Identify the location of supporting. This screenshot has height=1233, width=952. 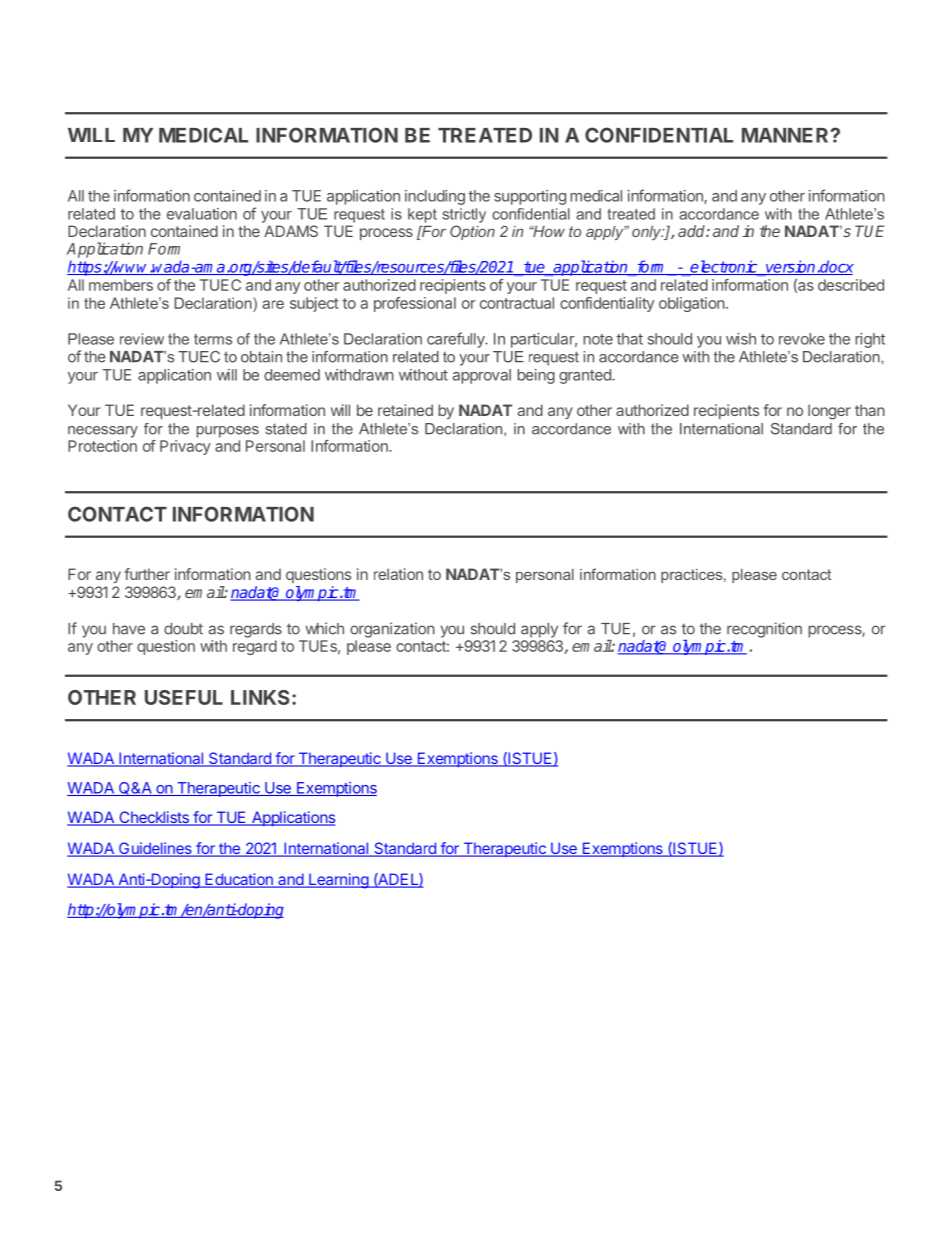
(530, 197).
